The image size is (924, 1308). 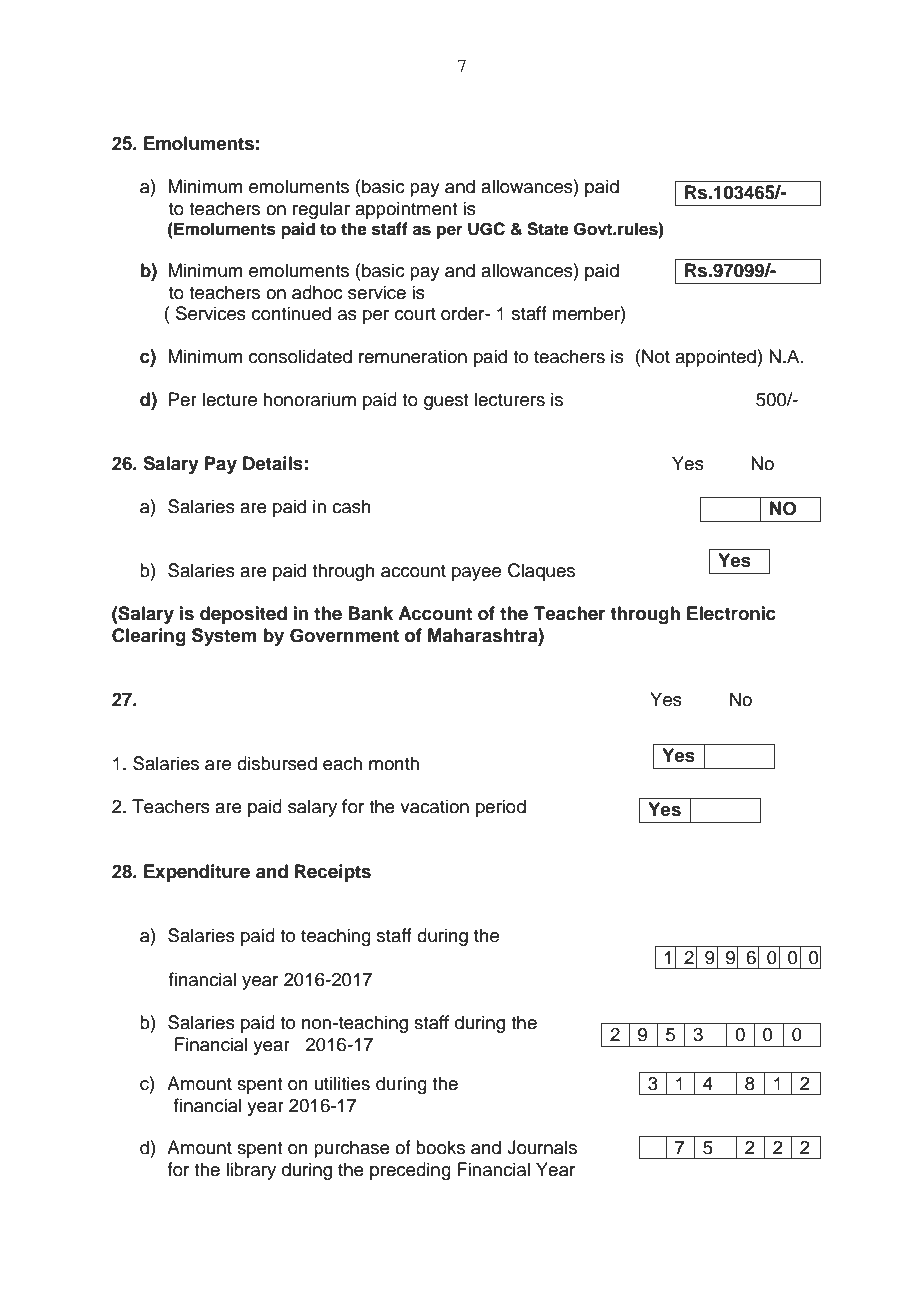 I want to click on UGC, so click(x=486, y=229).
